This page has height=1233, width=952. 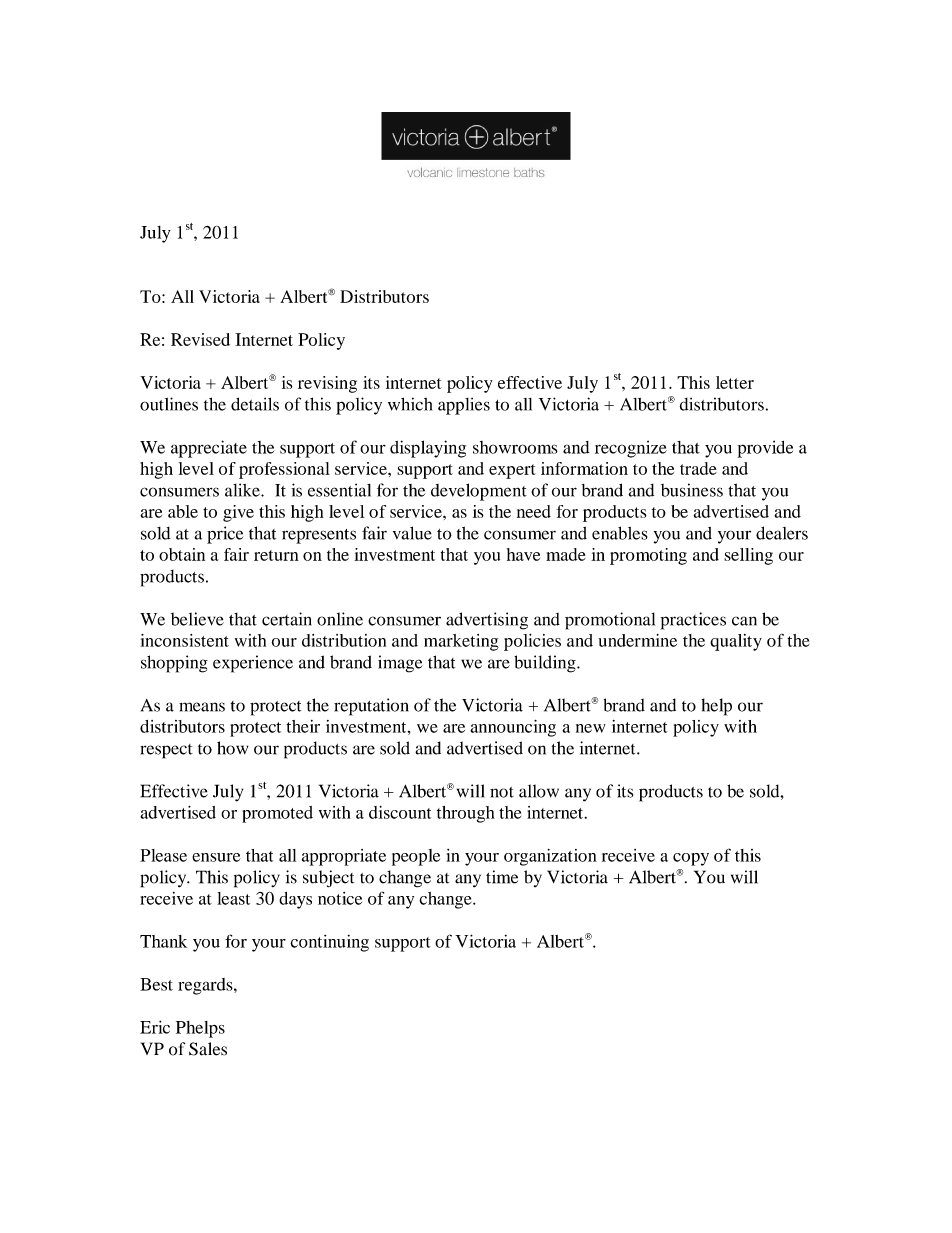 What do you see at coordinates (513, 728) in the page?
I see `announcing` at bounding box center [513, 728].
